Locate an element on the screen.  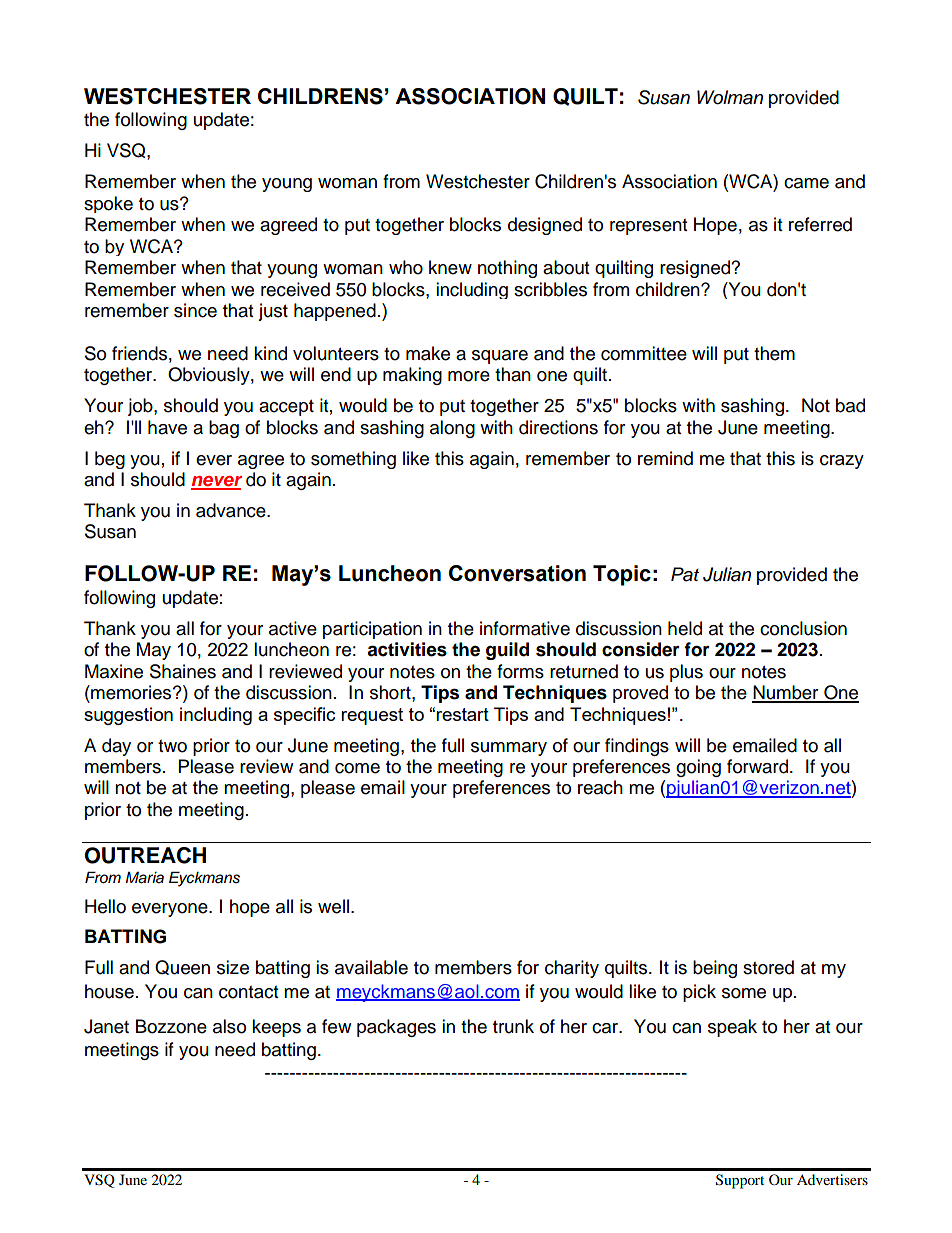
Number is located at coordinates (786, 693).
